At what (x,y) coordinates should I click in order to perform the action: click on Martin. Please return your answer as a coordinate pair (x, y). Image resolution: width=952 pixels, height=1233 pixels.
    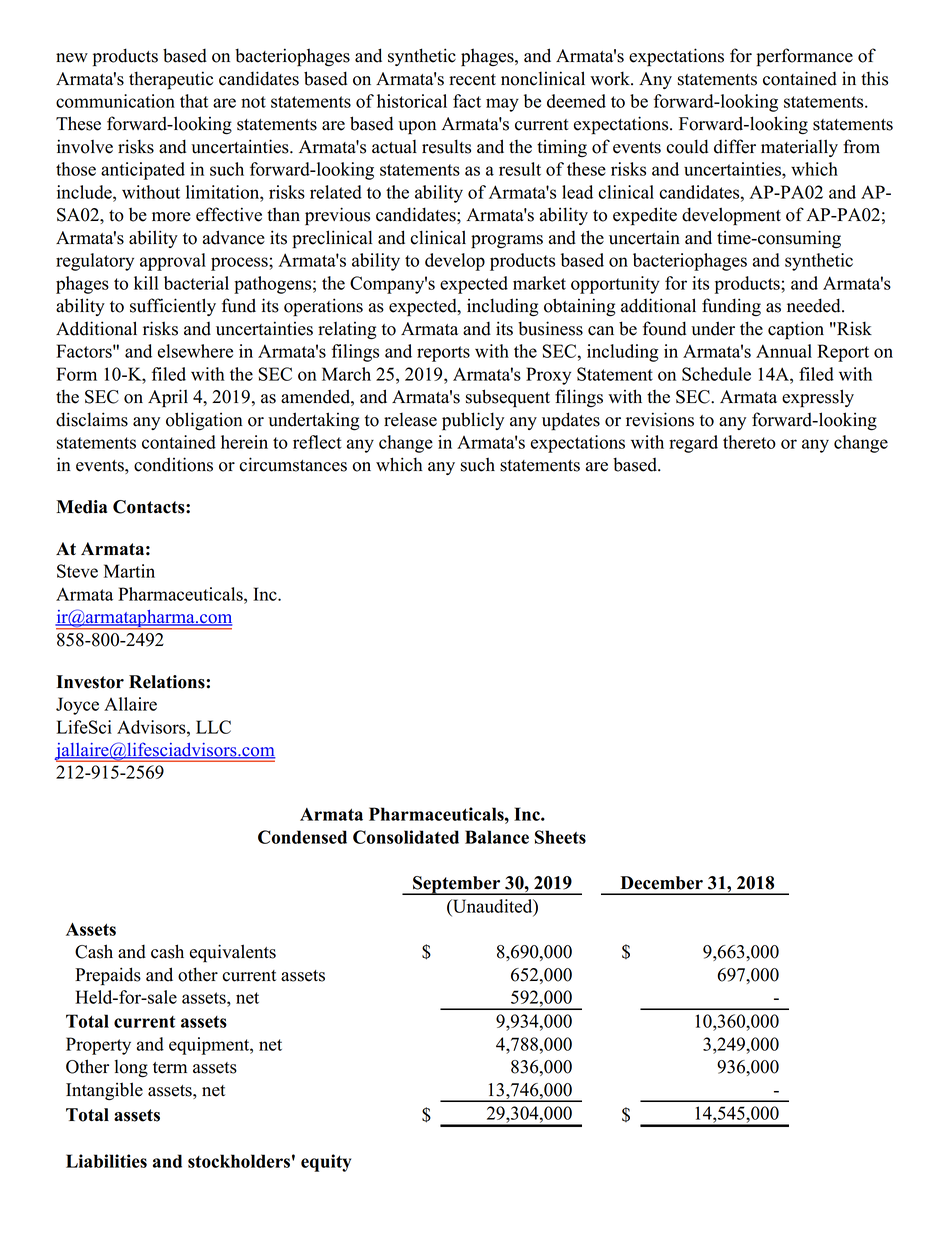
    Looking at the image, I should click on (129, 571).
